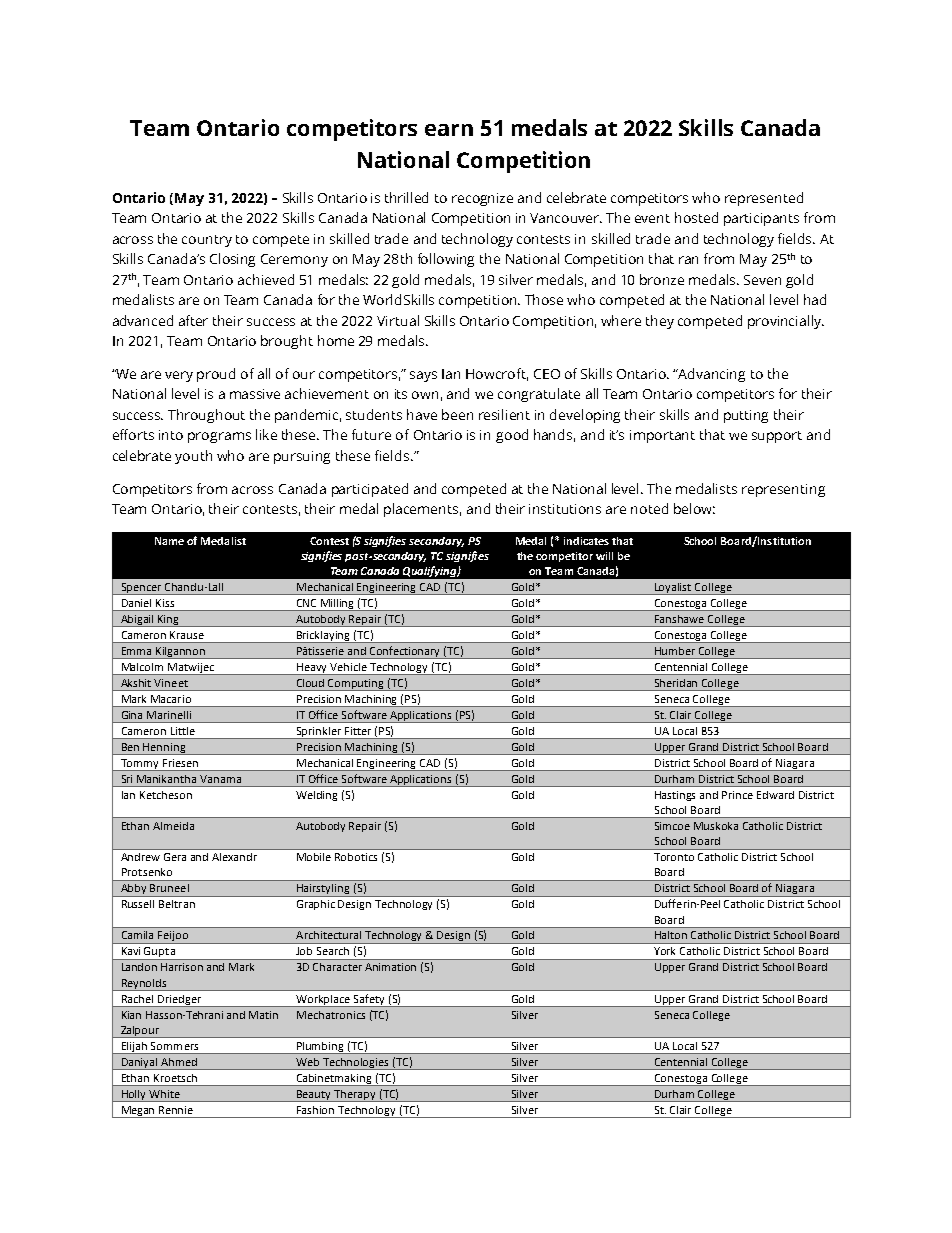  Describe the element at coordinates (165, 749) in the screenshot. I see `Henning` at that location.
